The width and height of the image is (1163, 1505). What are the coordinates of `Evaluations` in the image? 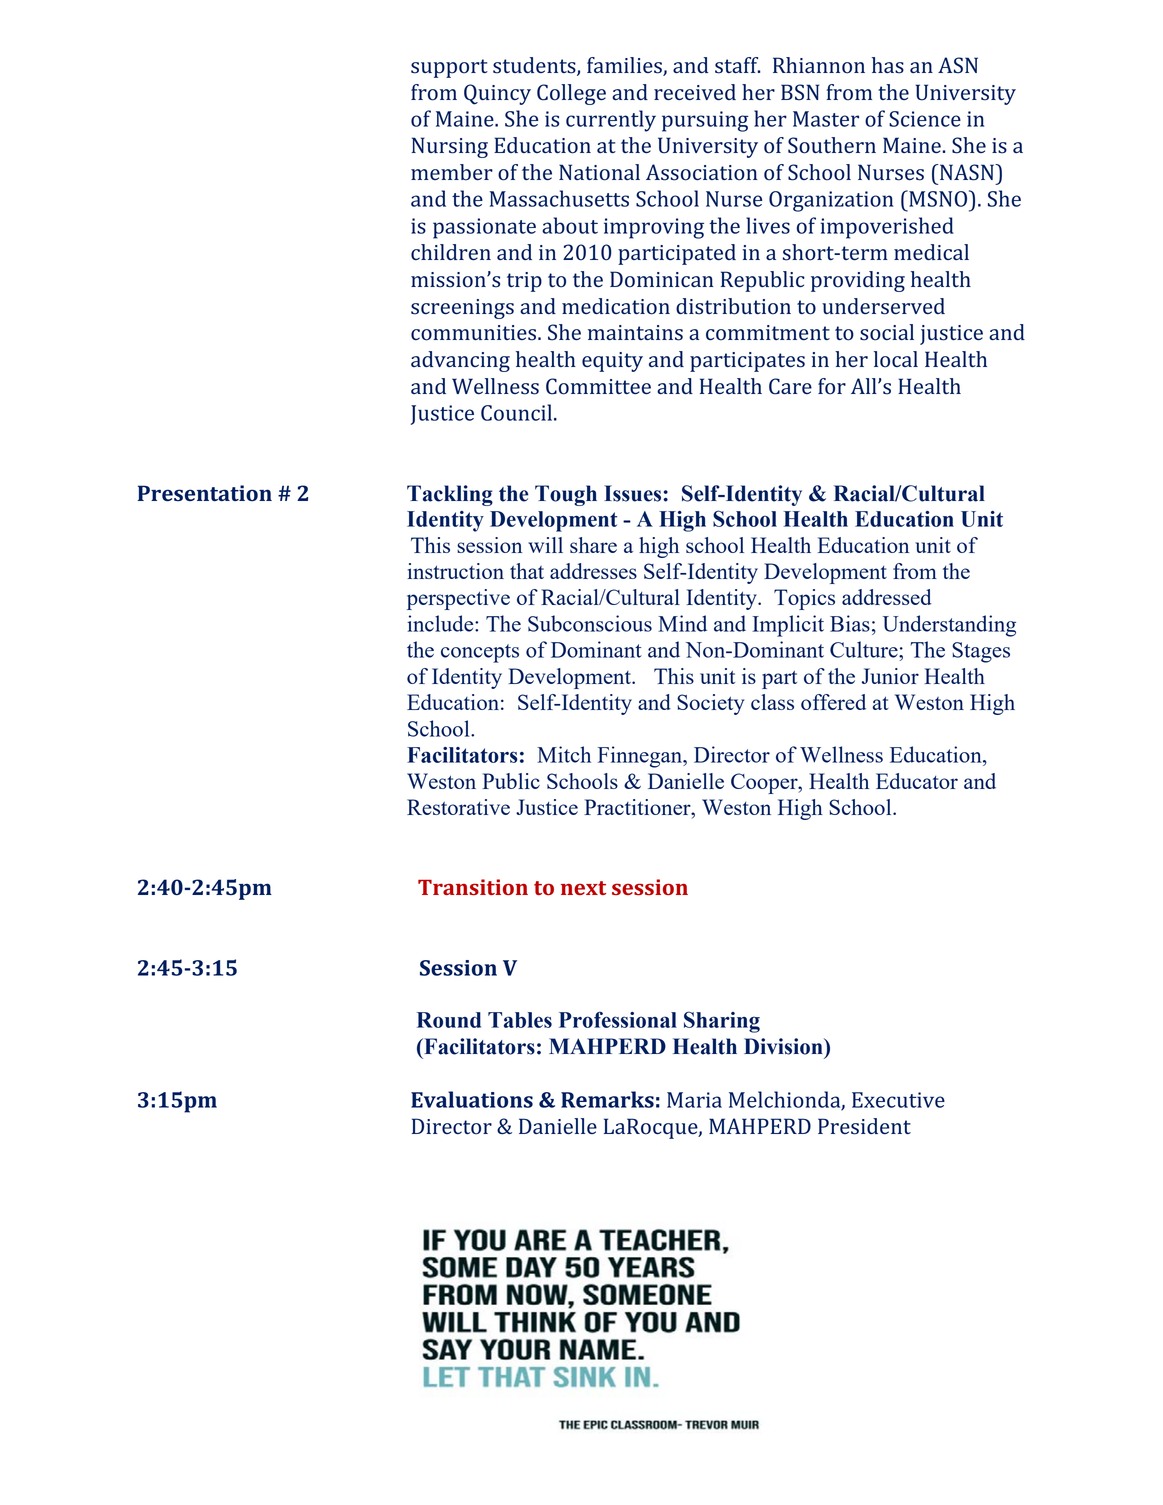 It's located at (472, 1099).
